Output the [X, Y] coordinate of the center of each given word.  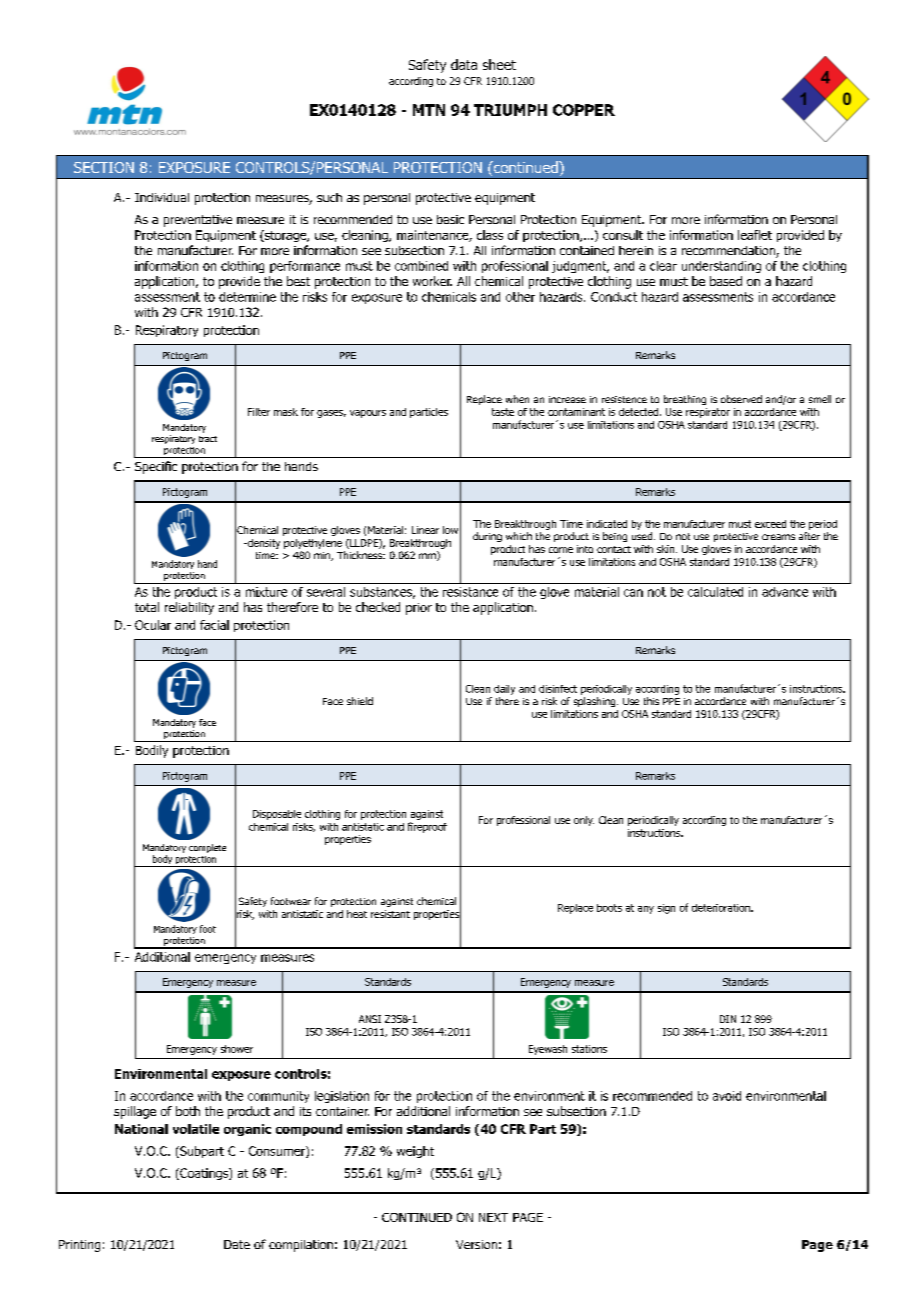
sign [666, 909]
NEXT [493, 1217]
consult [623, 235]
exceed [770, 524]
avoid [727, 1096]
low [450, 530]
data [464, 64]
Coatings [204, 1174]
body [162, 861]
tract [208, 439]
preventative [198, 221]
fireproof [427, 827]
